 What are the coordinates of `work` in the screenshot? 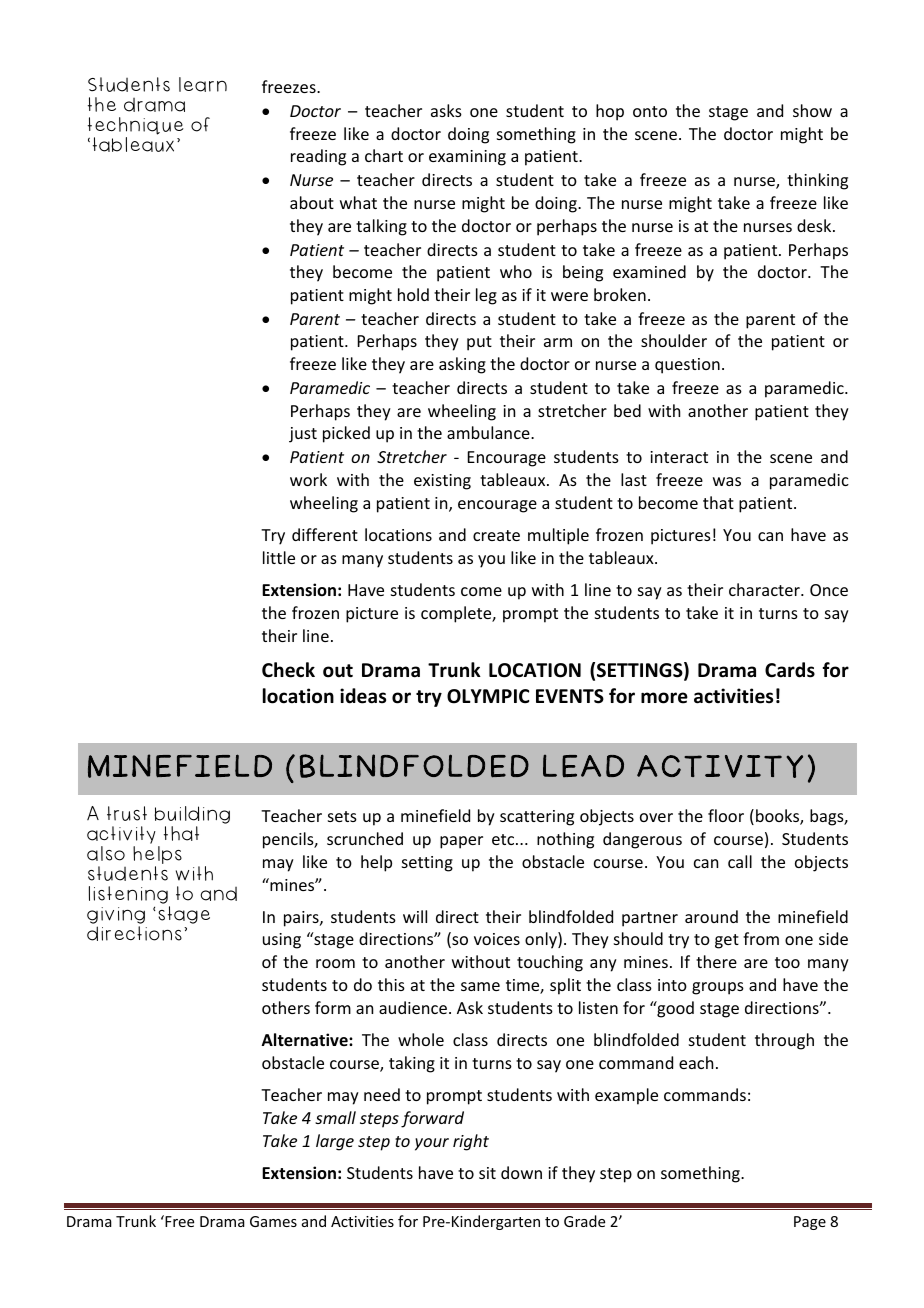 It's located at (308, 479).
